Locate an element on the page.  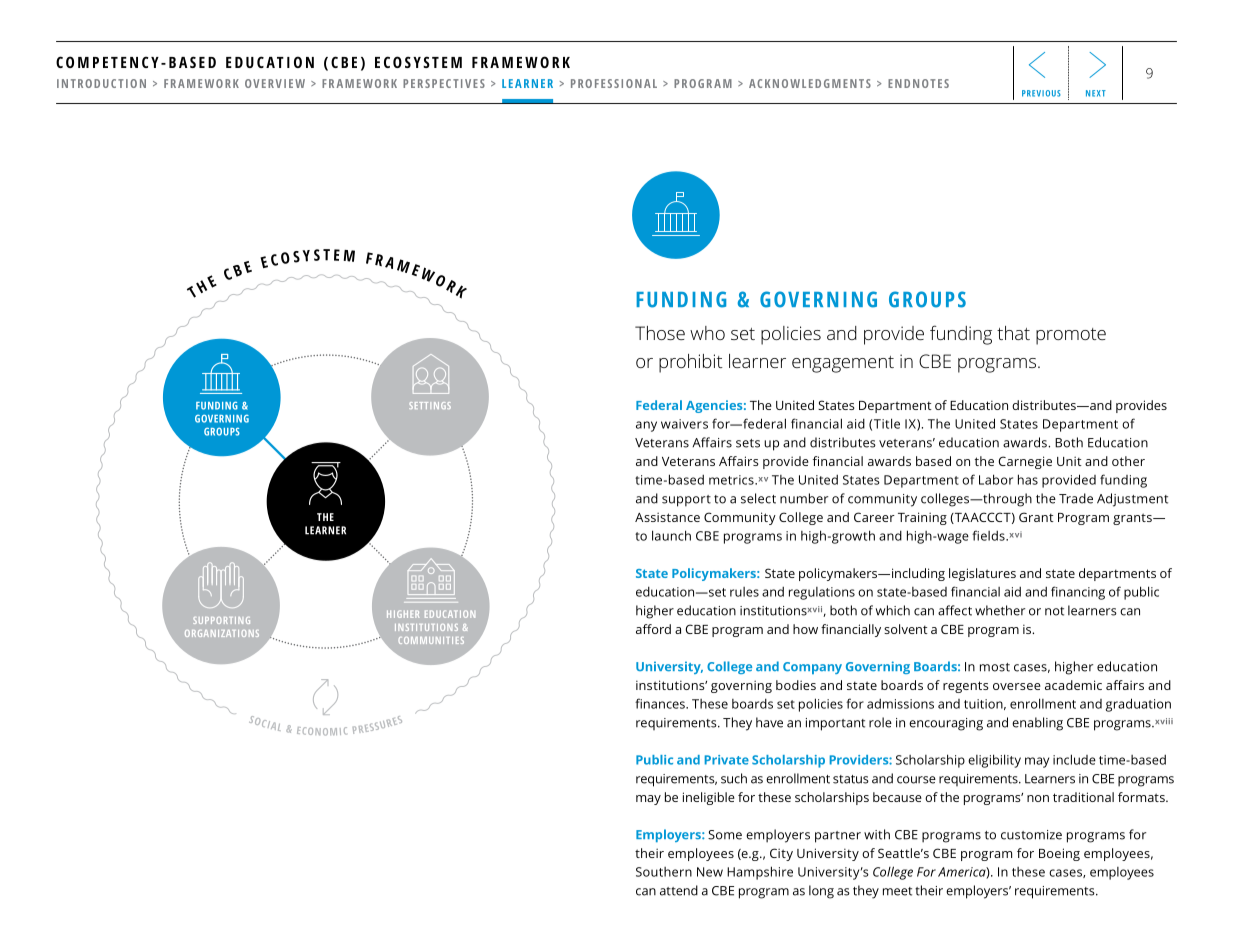
OVERVIEW is located at coordinates (275, 83).
